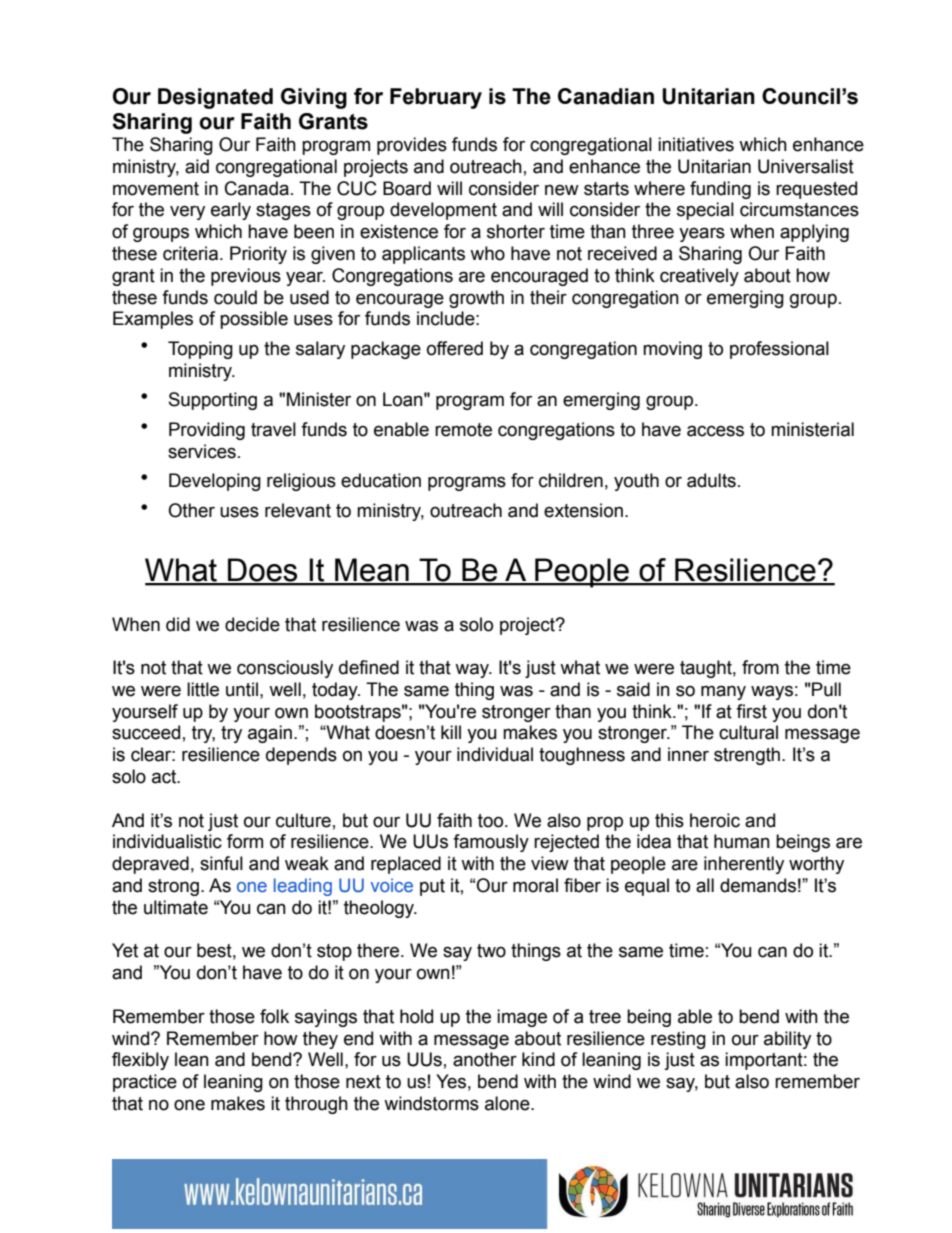 This image has height=1233, width=952. Describe the element at coordinates (696, 144) in the image. I see `initiatives` at that location.
